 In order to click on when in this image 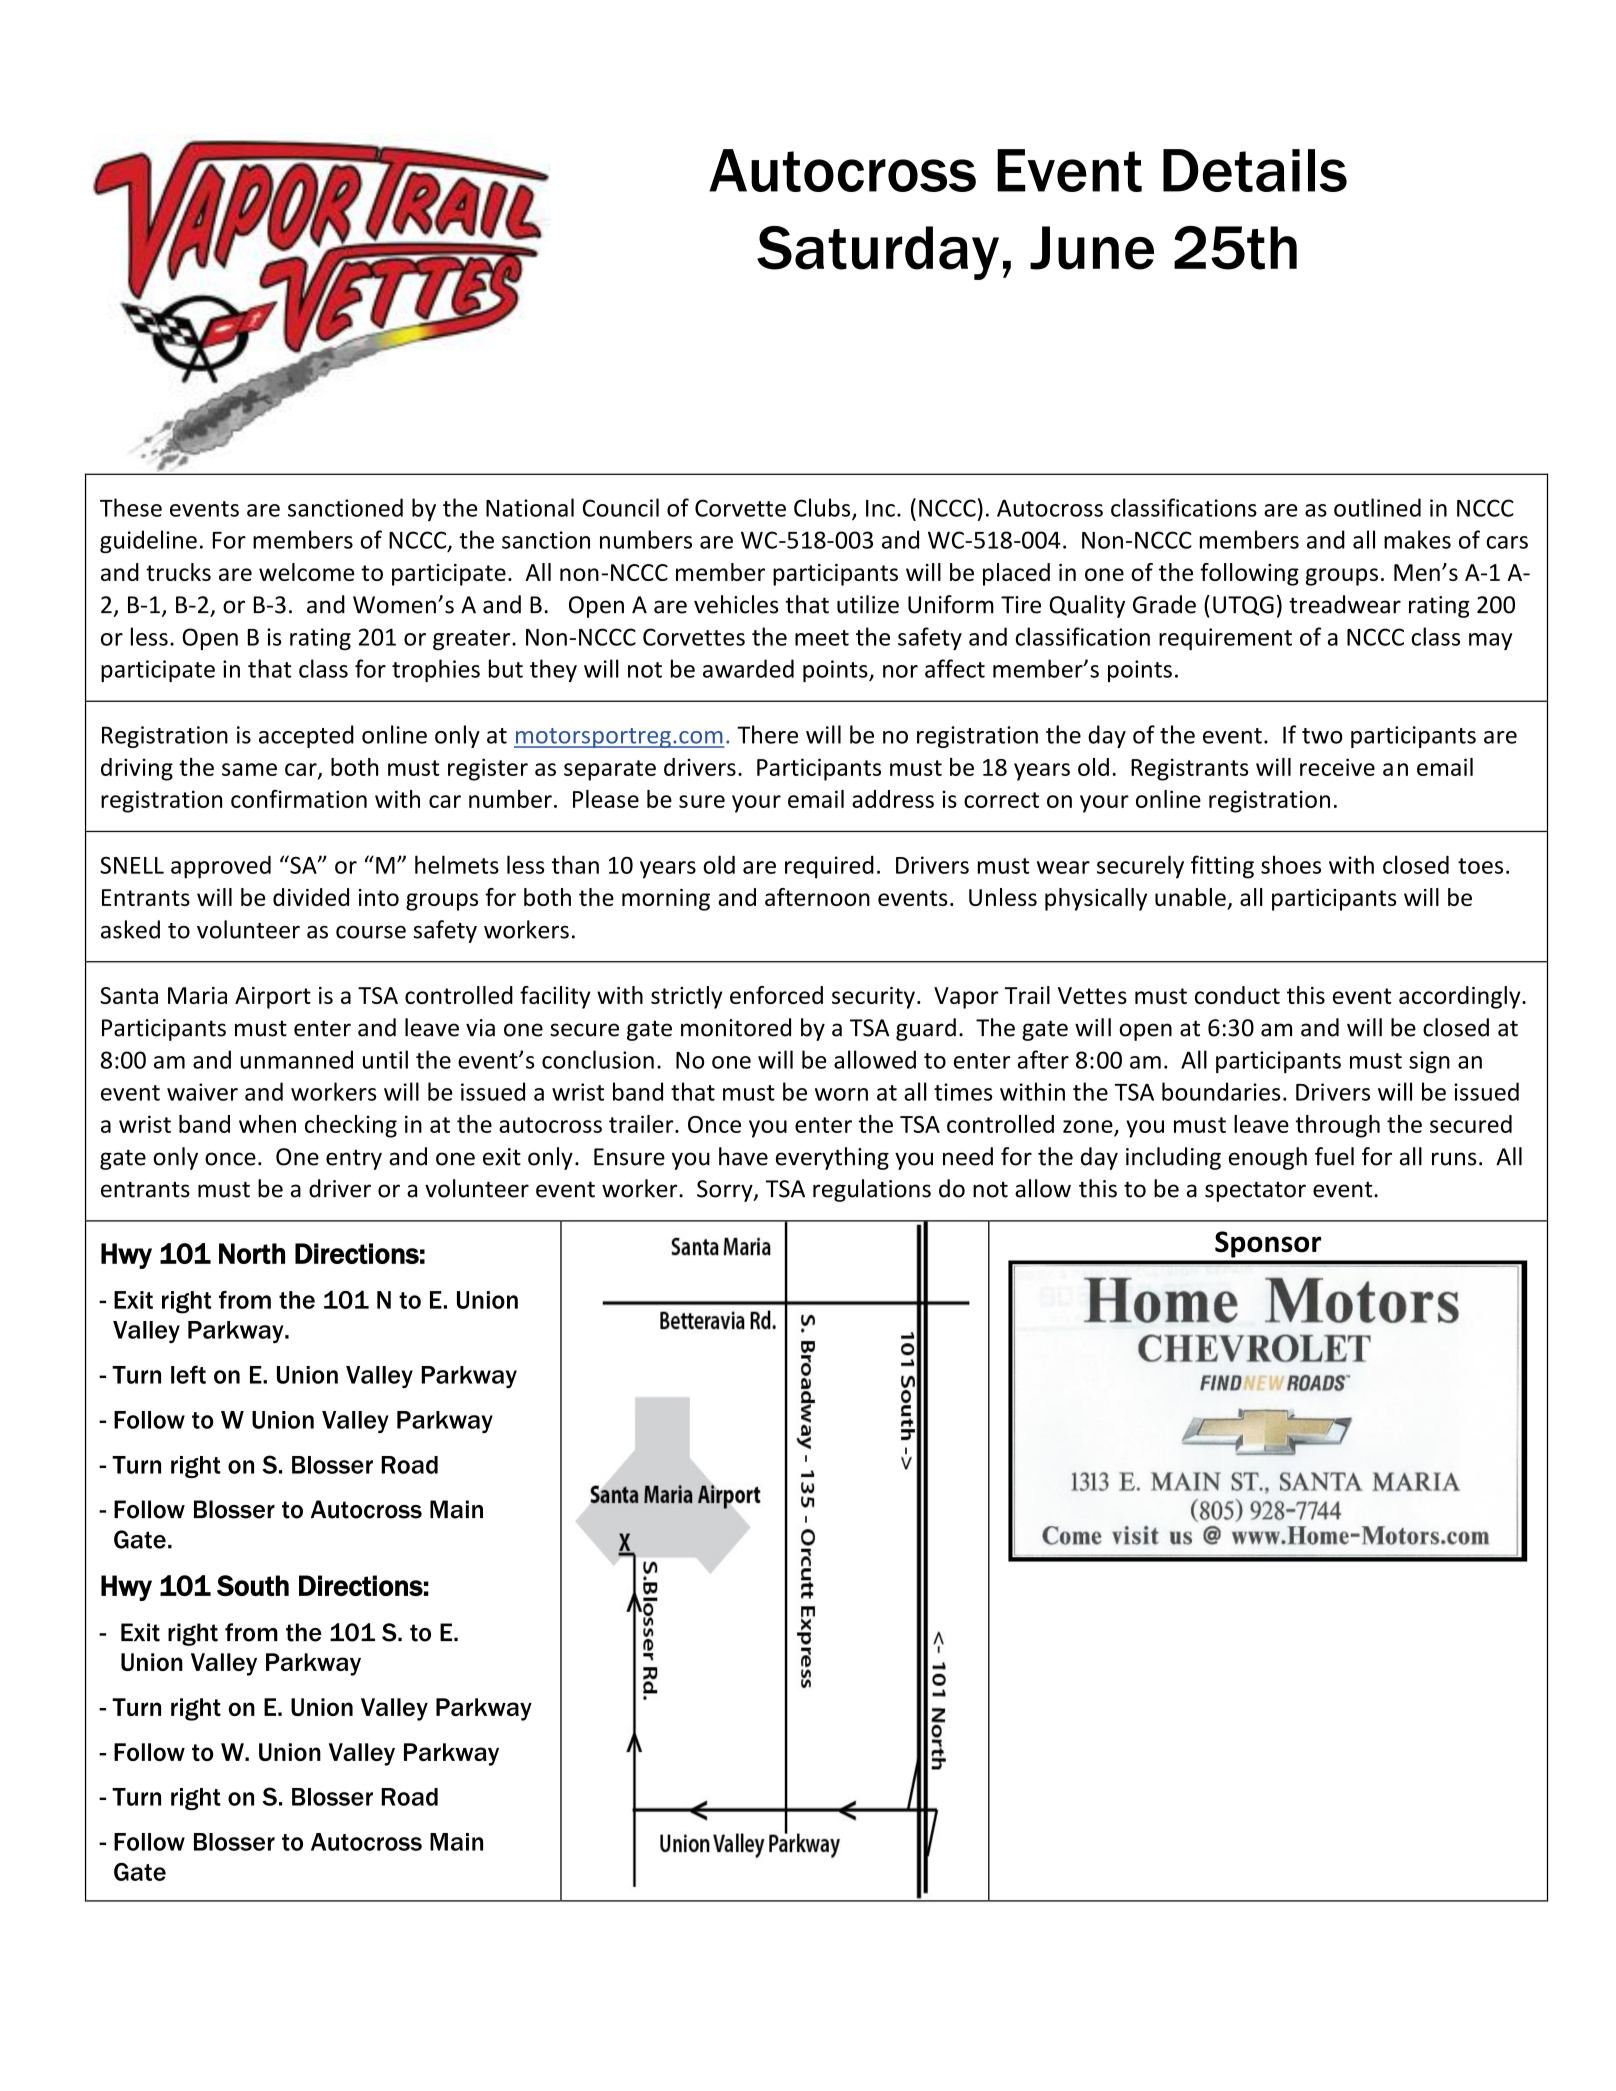, I will do `click(267, 1124)`.
